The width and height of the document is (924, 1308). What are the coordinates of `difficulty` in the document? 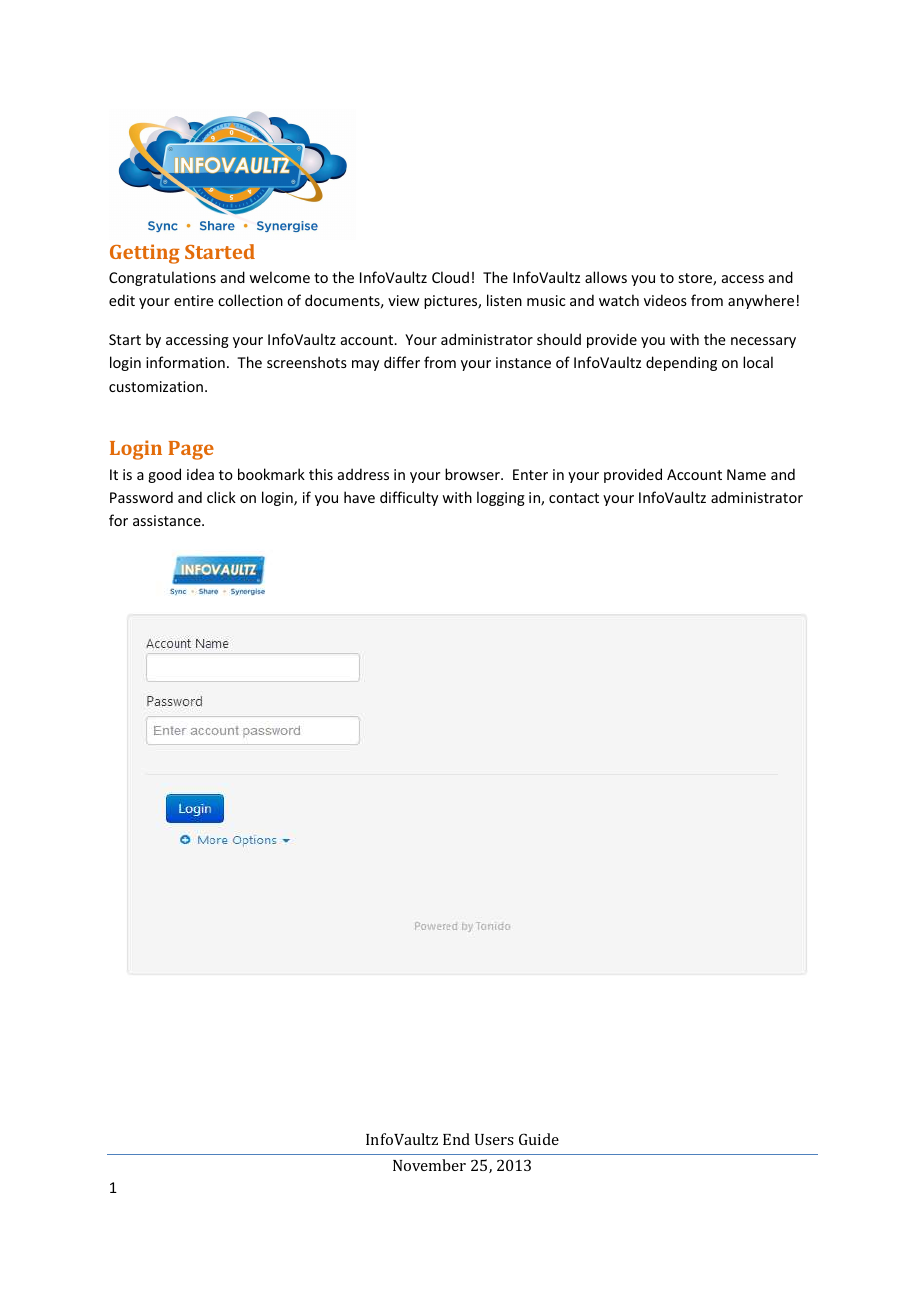 It's located at (409, 498).
